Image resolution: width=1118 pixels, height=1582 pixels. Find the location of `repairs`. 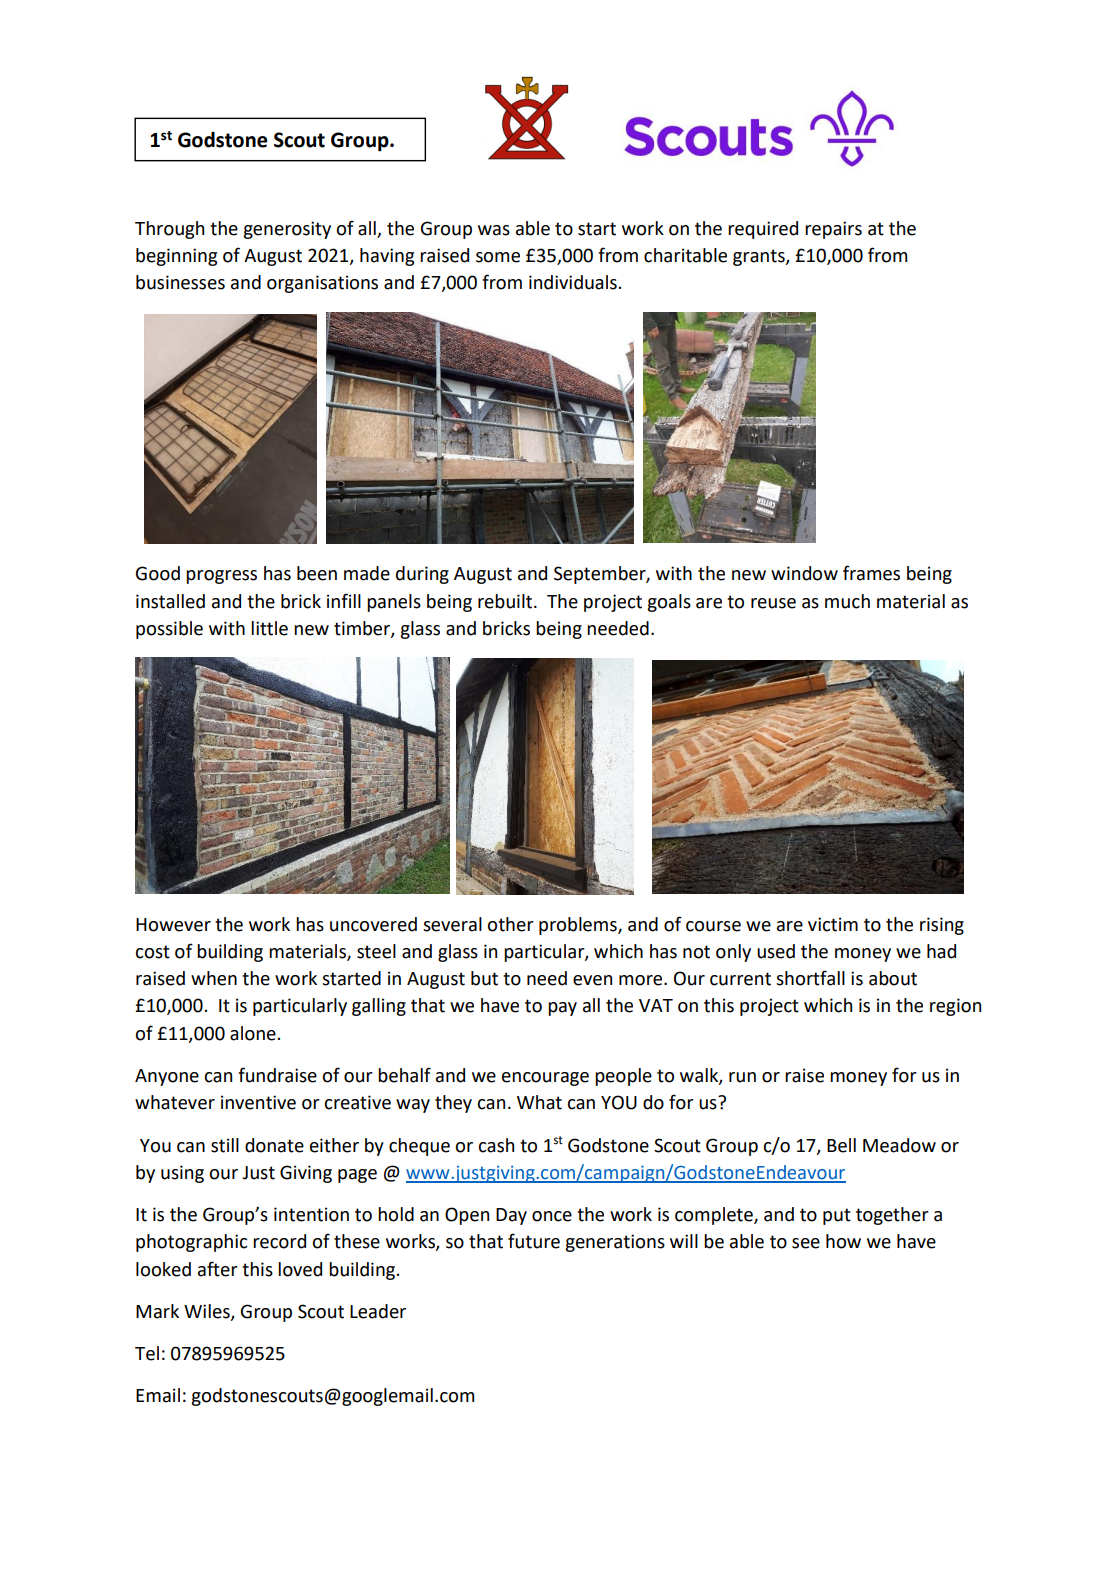

repairs is located at coordinates (833, 230).
